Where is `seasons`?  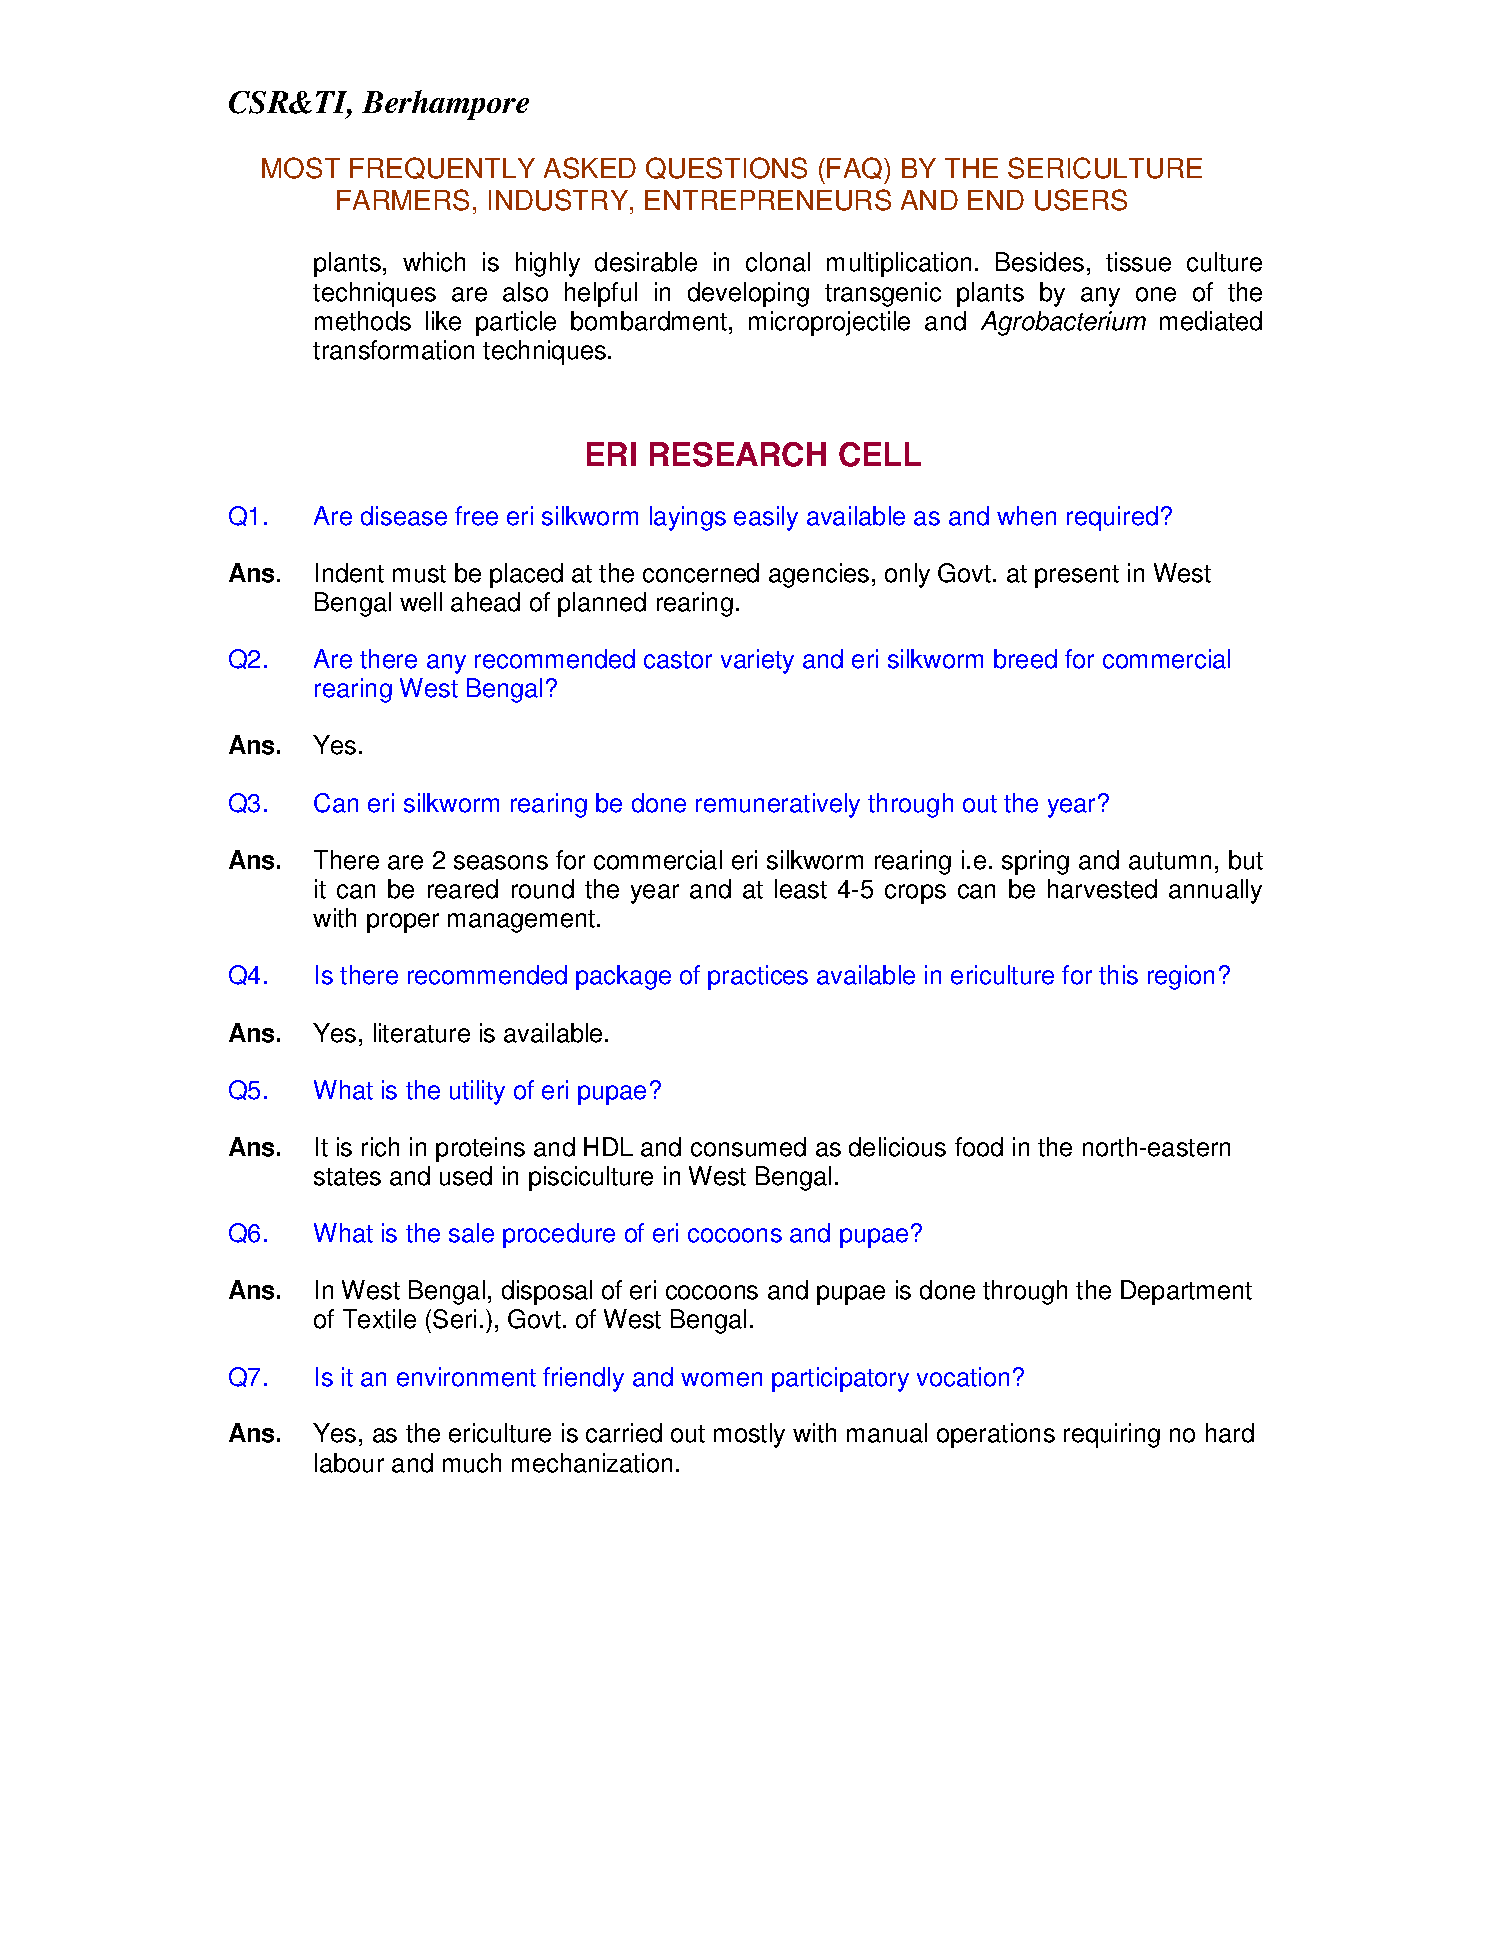
seasons is located at coordinates (501, 862).
